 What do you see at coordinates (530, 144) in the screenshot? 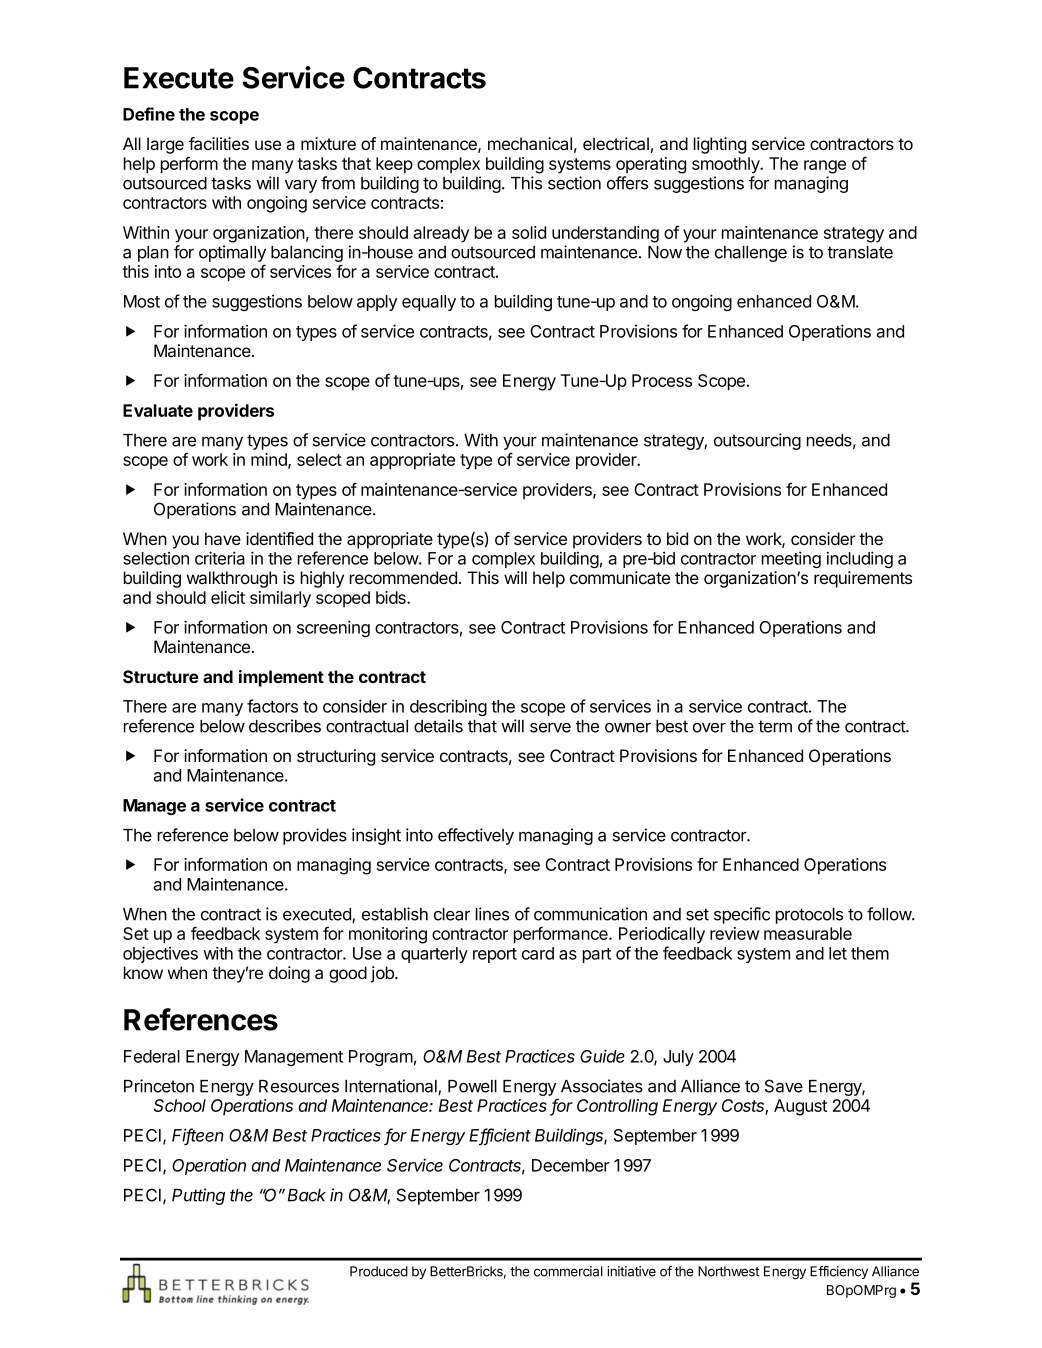
I see `mechanical` at bounding box center [530, 144].
